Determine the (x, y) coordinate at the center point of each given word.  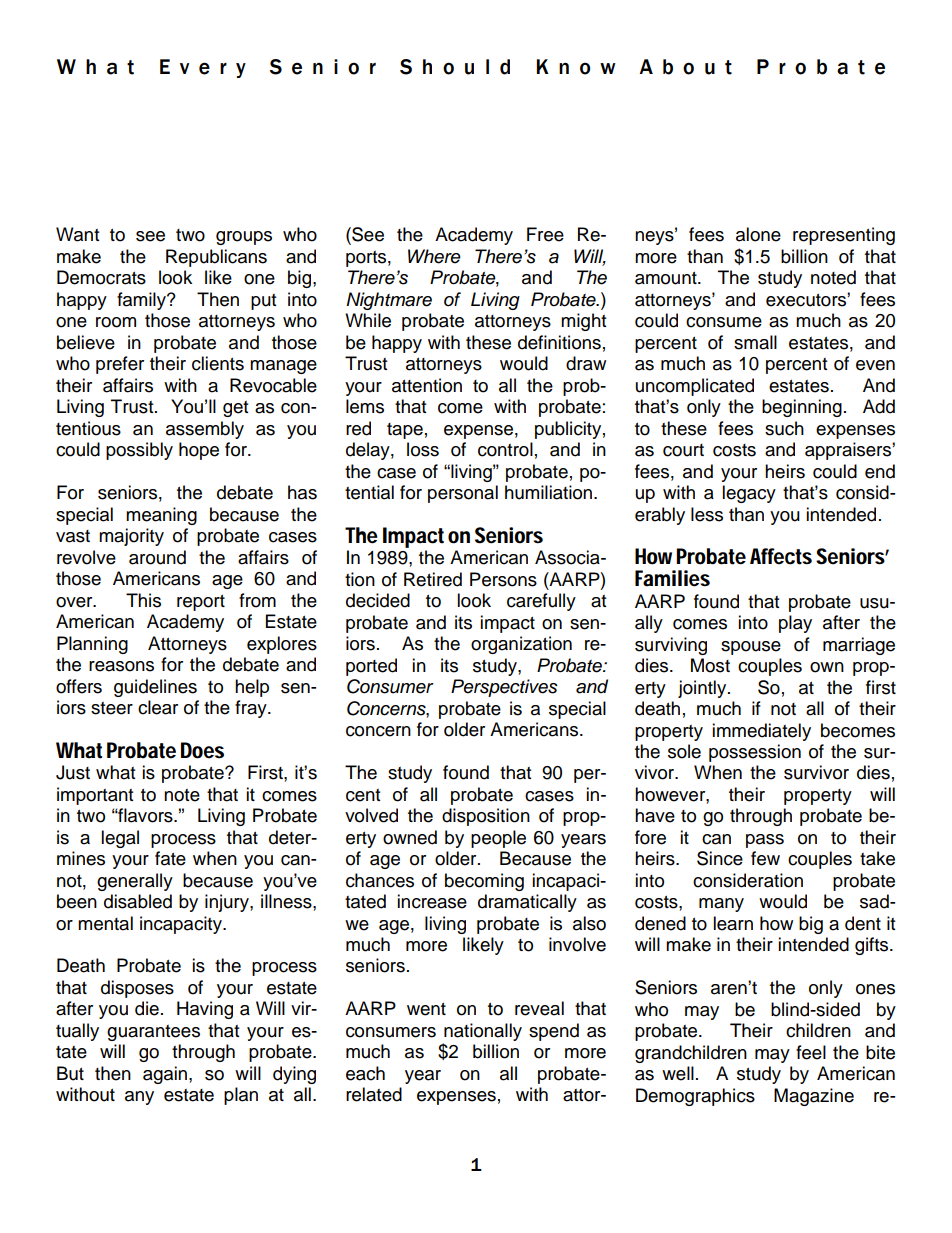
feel (811, 1052)
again (166, 1075)
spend (554, 1032)
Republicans (216, 258)
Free (545, 234)
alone (758, 234)
